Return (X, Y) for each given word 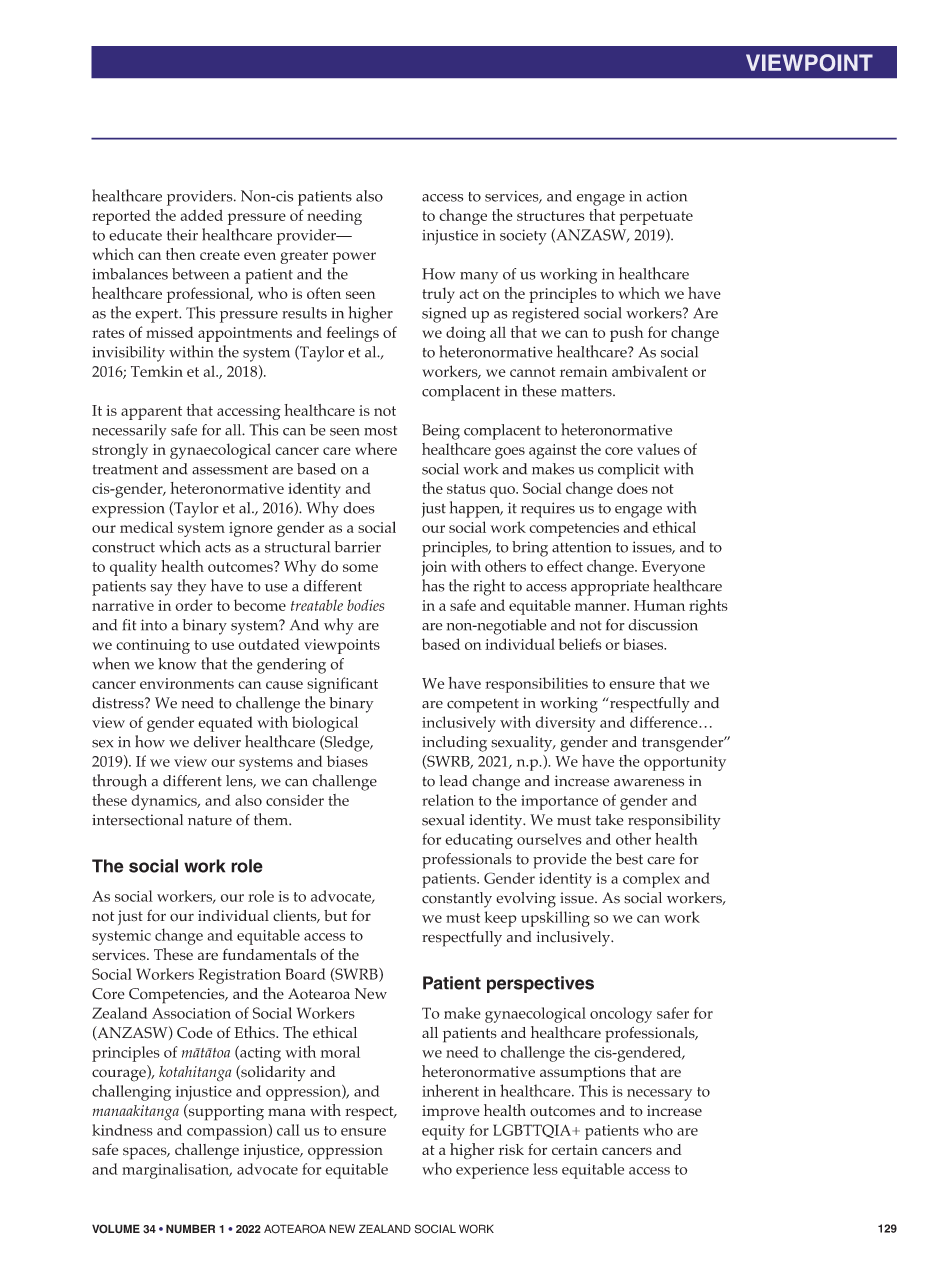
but (335, 916)
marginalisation (177, 1171)
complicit (629, 471)
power (354, 258)
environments (187, 683)
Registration (239, 976)
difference (665, 722)
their (182, 234)
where (376, 449)
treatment (125, 470)
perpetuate (656, 218)
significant (342, 685)
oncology (621, 1015)
